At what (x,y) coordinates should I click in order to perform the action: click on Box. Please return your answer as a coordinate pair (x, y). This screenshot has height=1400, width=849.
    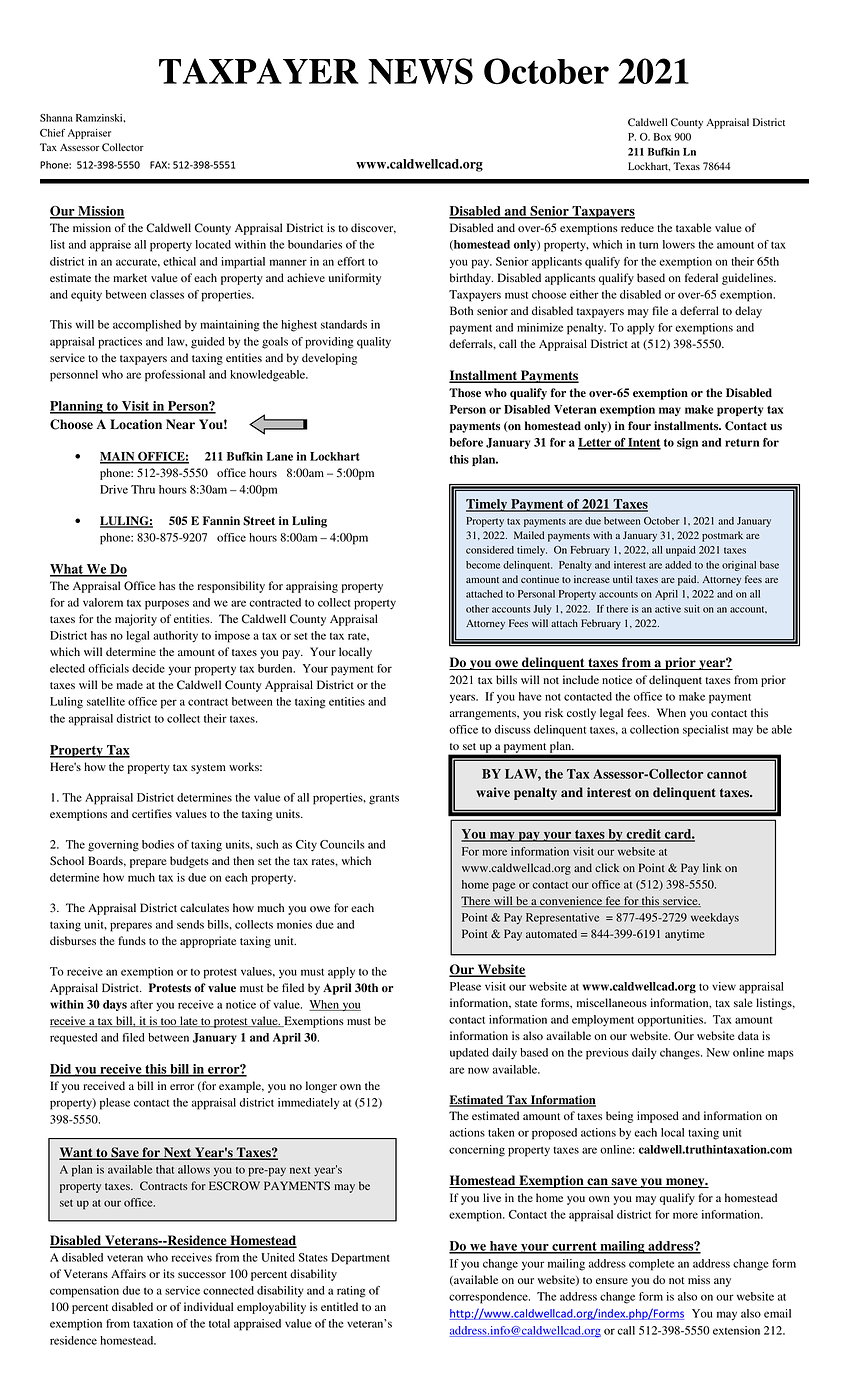
    Looking at the image, I should click on (662, 137).
